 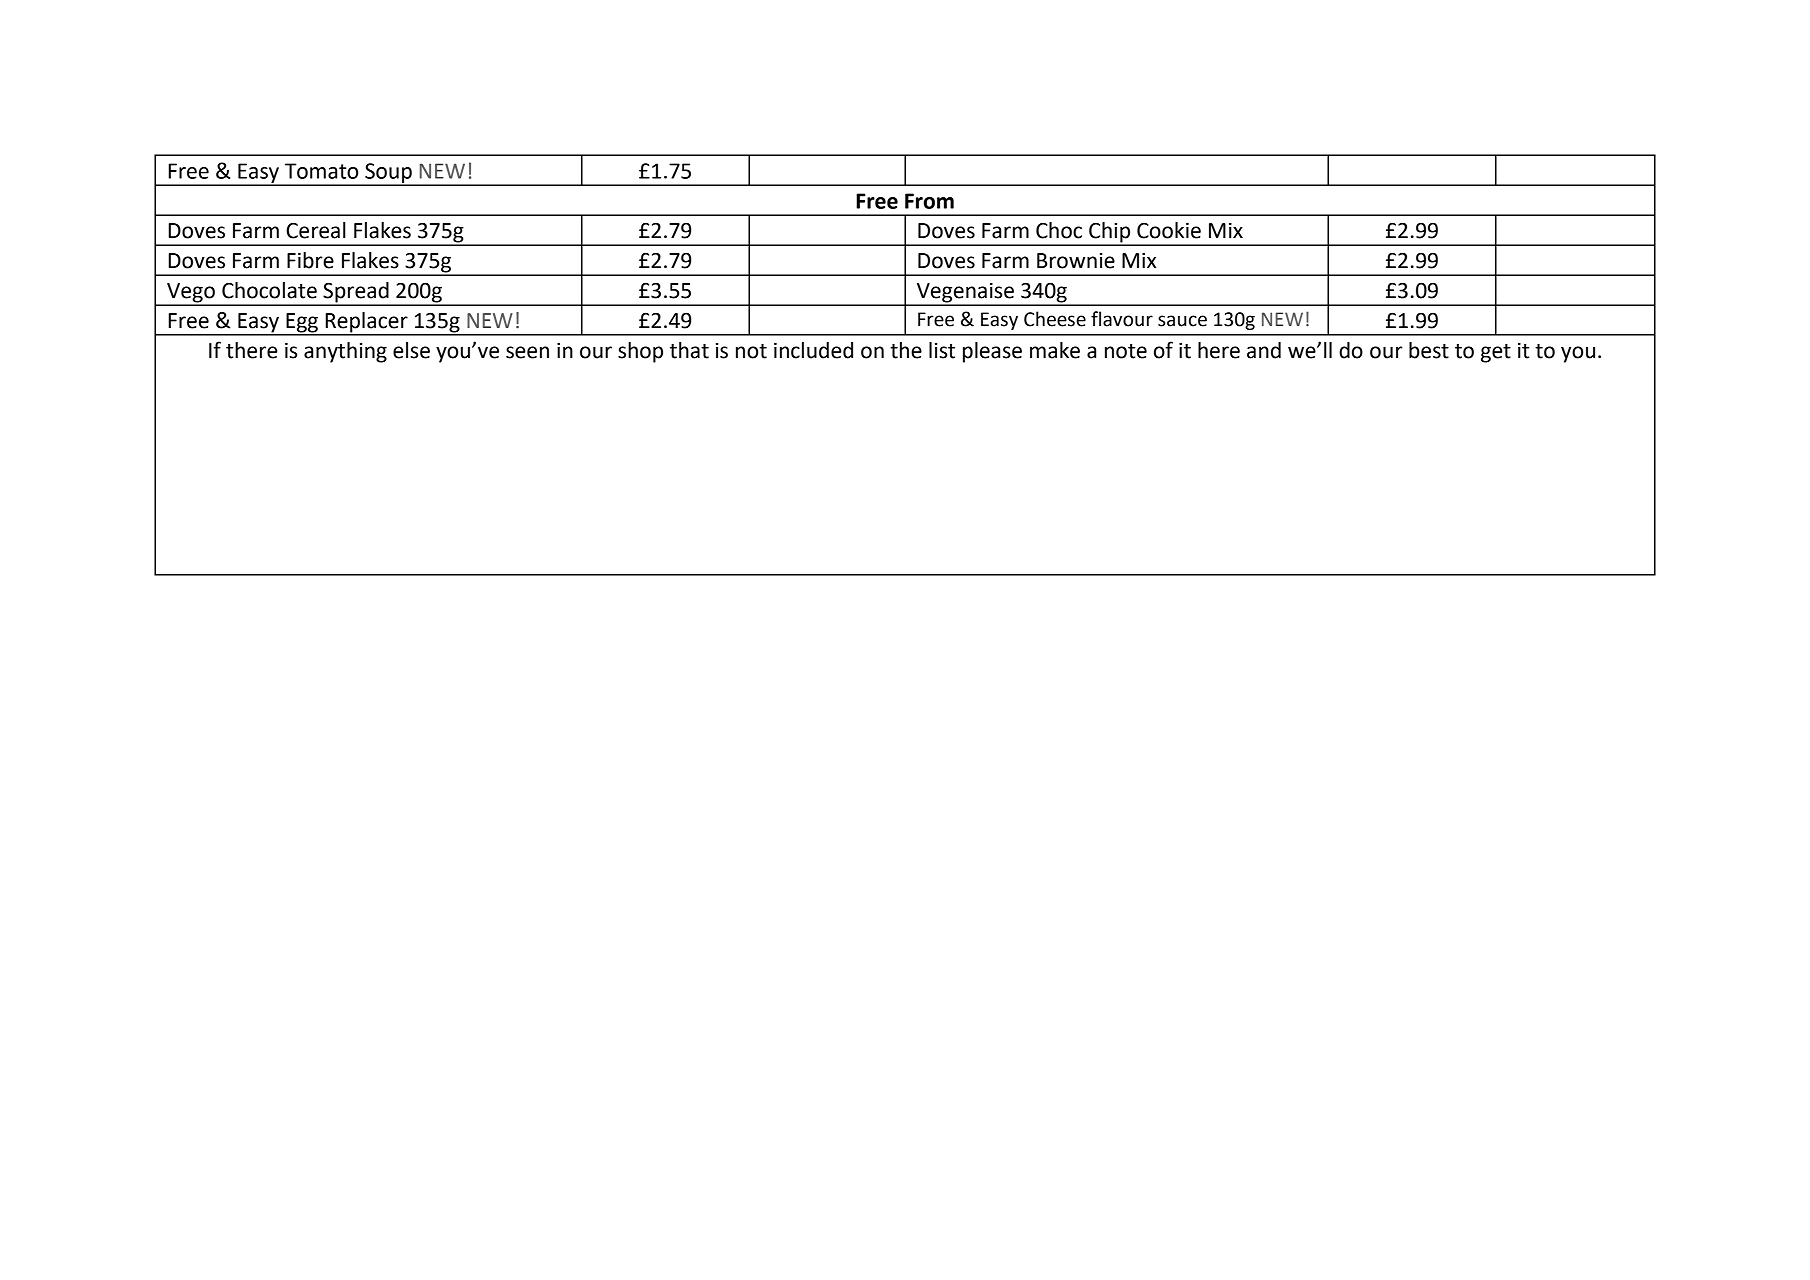 What do you see at coordinates (356, 293) in the page?
I see `Spread` at bounding box center [356, 293].
